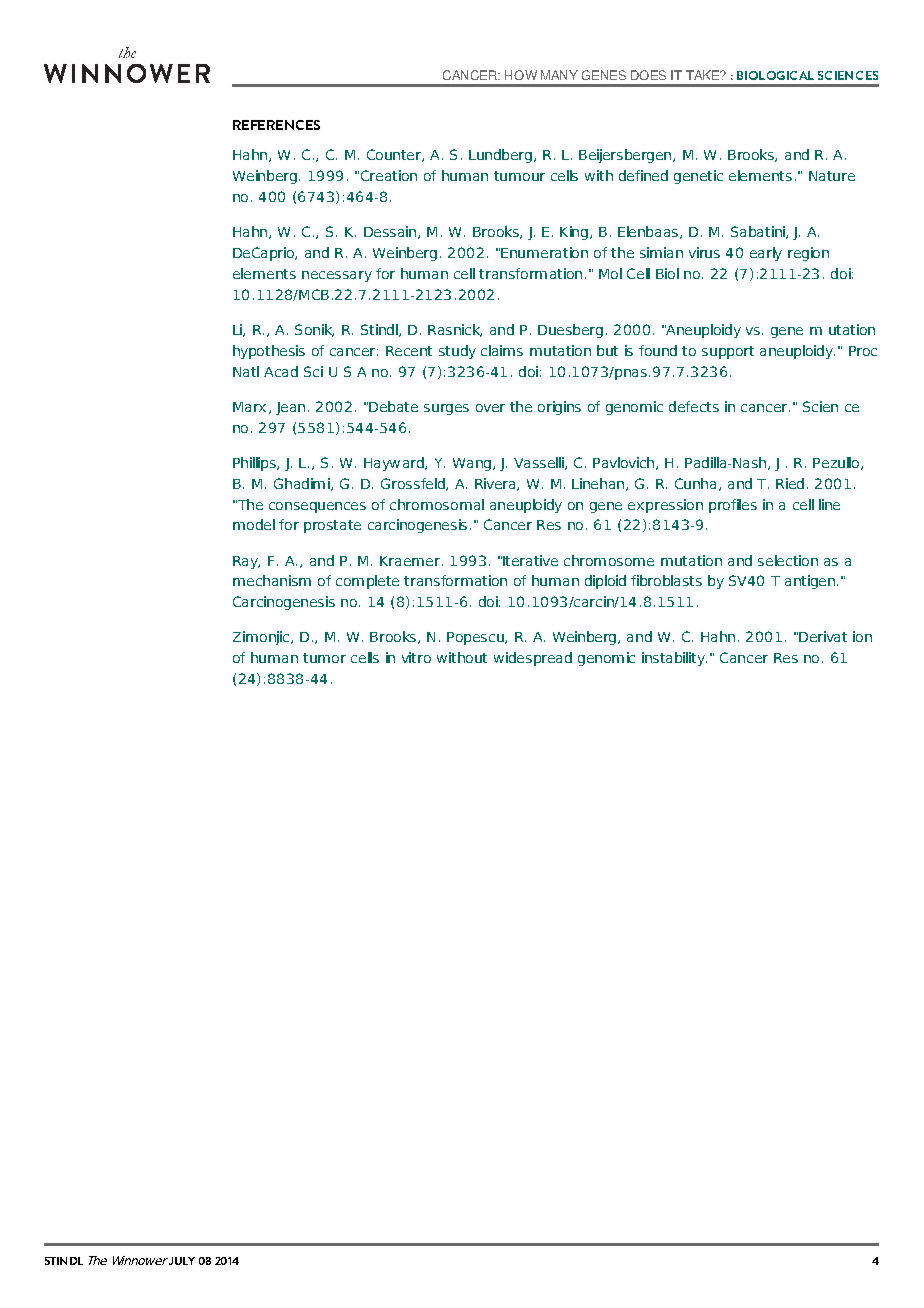 Image resolution: width=924 pixels, height=1308 pixels. I want to click on Marx, so click(249, 407).
